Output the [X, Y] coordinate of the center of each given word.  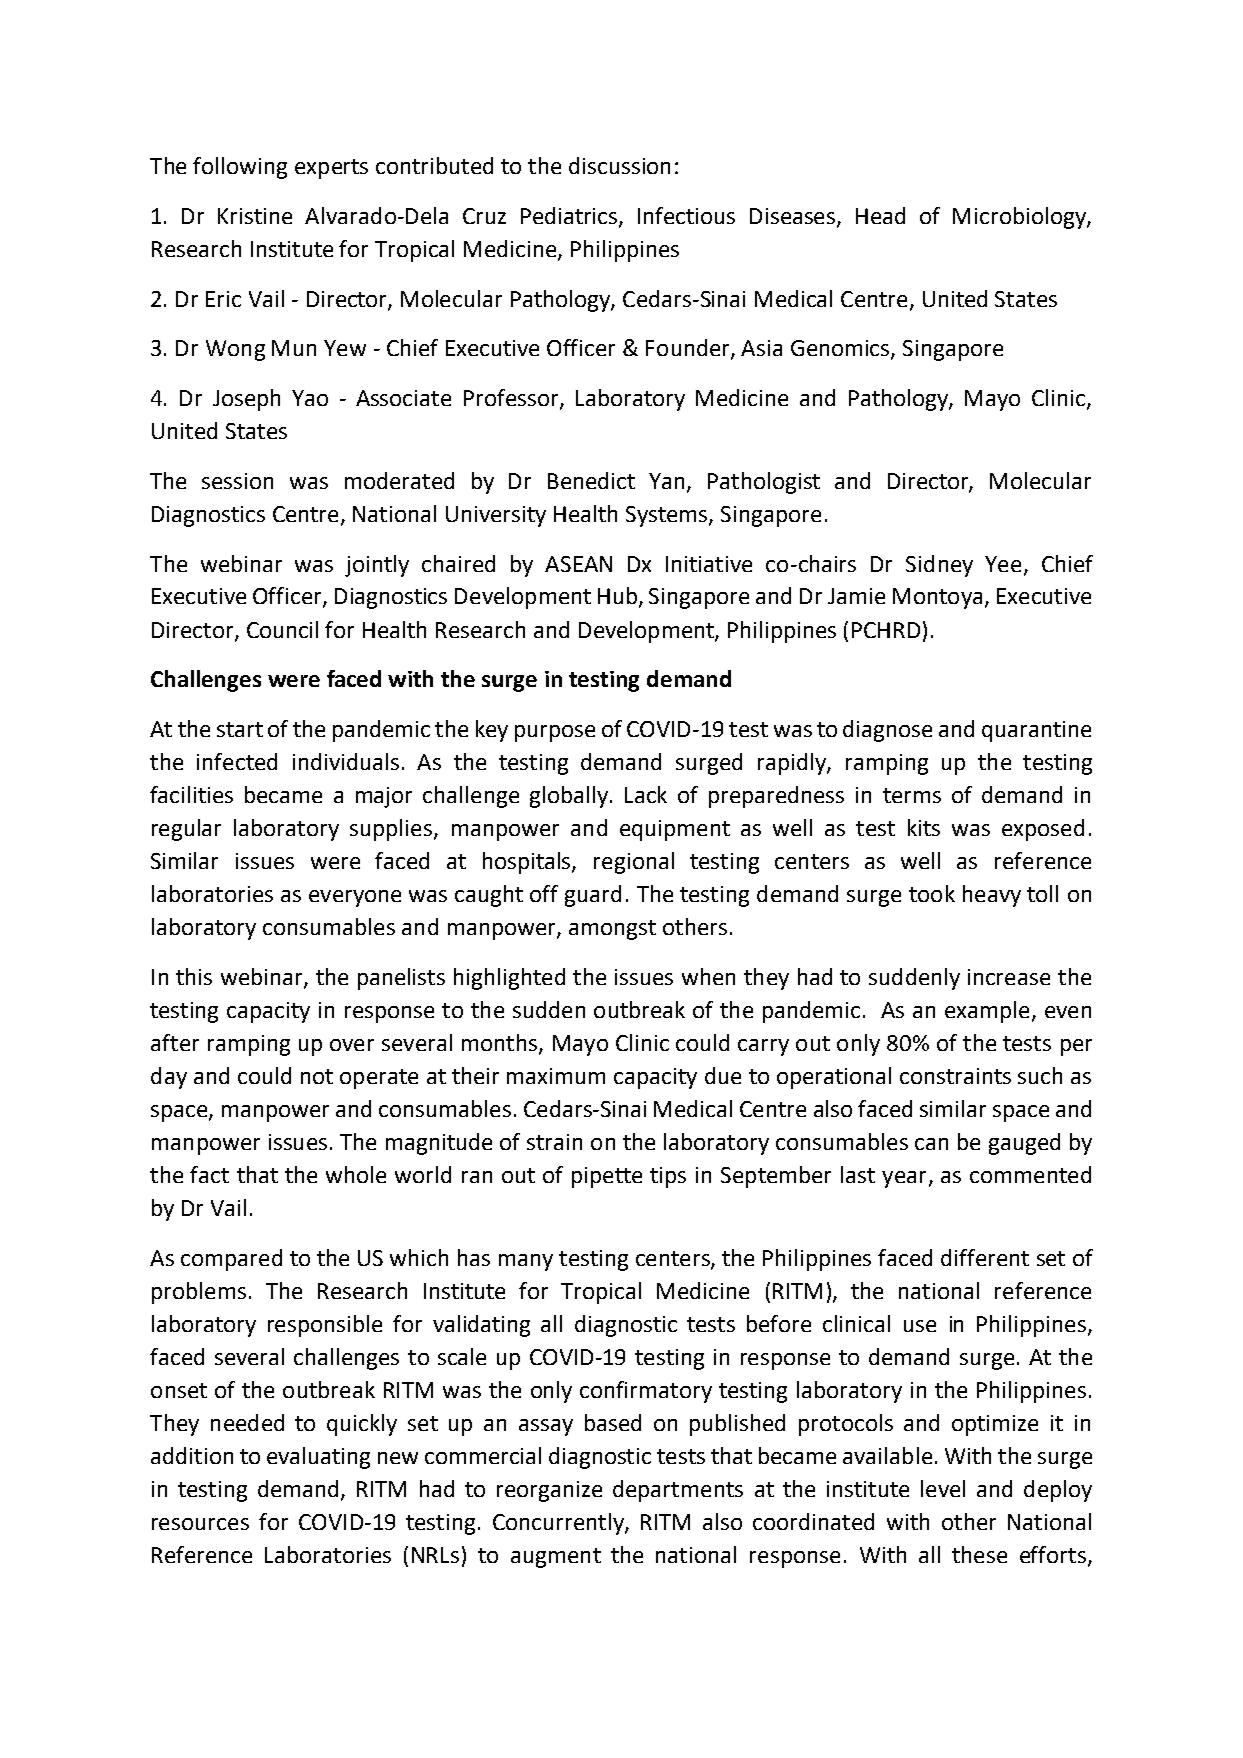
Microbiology [1020, 218]
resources [200, 1524]
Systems [668, 516]
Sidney [939, 566]
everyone [355, 898]
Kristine [255, 216]
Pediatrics [570, 216]
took [932, 893]
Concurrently [559, 1524]
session [237, 481]
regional [634, 863]
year [904, 1179]
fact [209, 1174]
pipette [607, 1177]
